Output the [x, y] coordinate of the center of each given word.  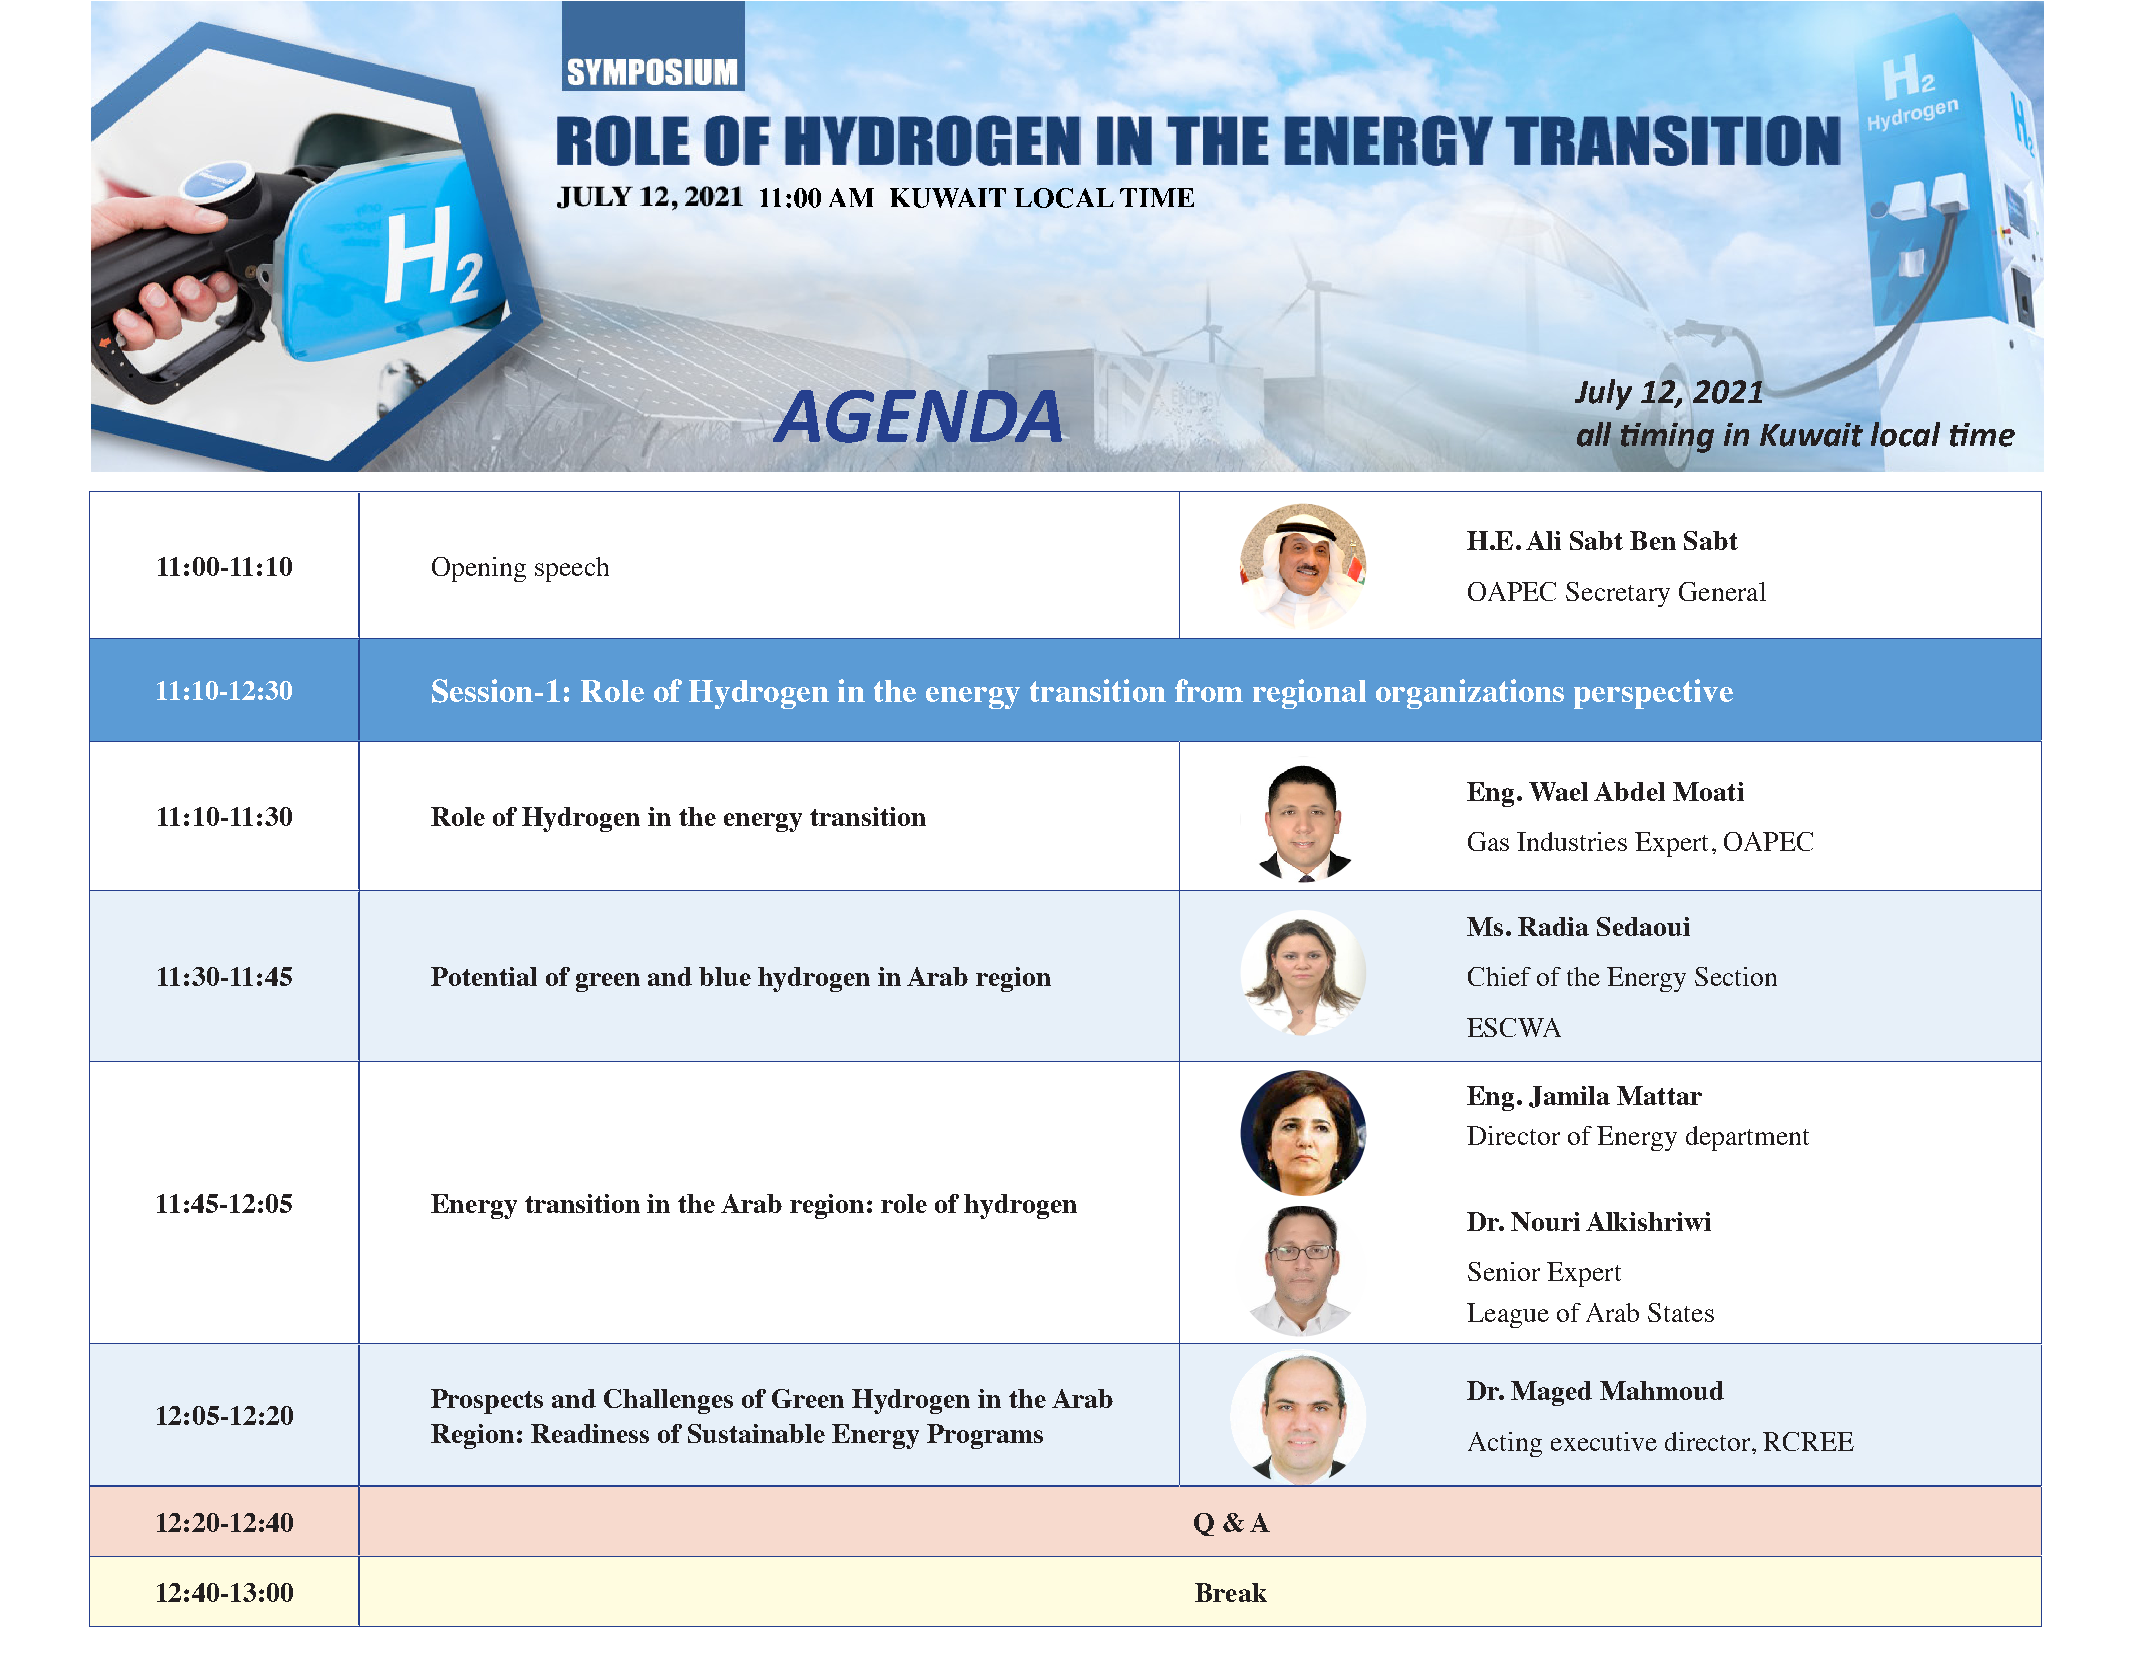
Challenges [668, 1401]
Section [1736, 976]
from [1209, 690]
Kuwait [1811, 435]
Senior [1504, 1271]
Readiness [590, 1433]
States [1681, 1312]
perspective [1653, 694]
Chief [1499, 976]
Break [1231, 1592]
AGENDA [916, 416]
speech [572, 569]
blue [725, 976]
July [1603, 394]
